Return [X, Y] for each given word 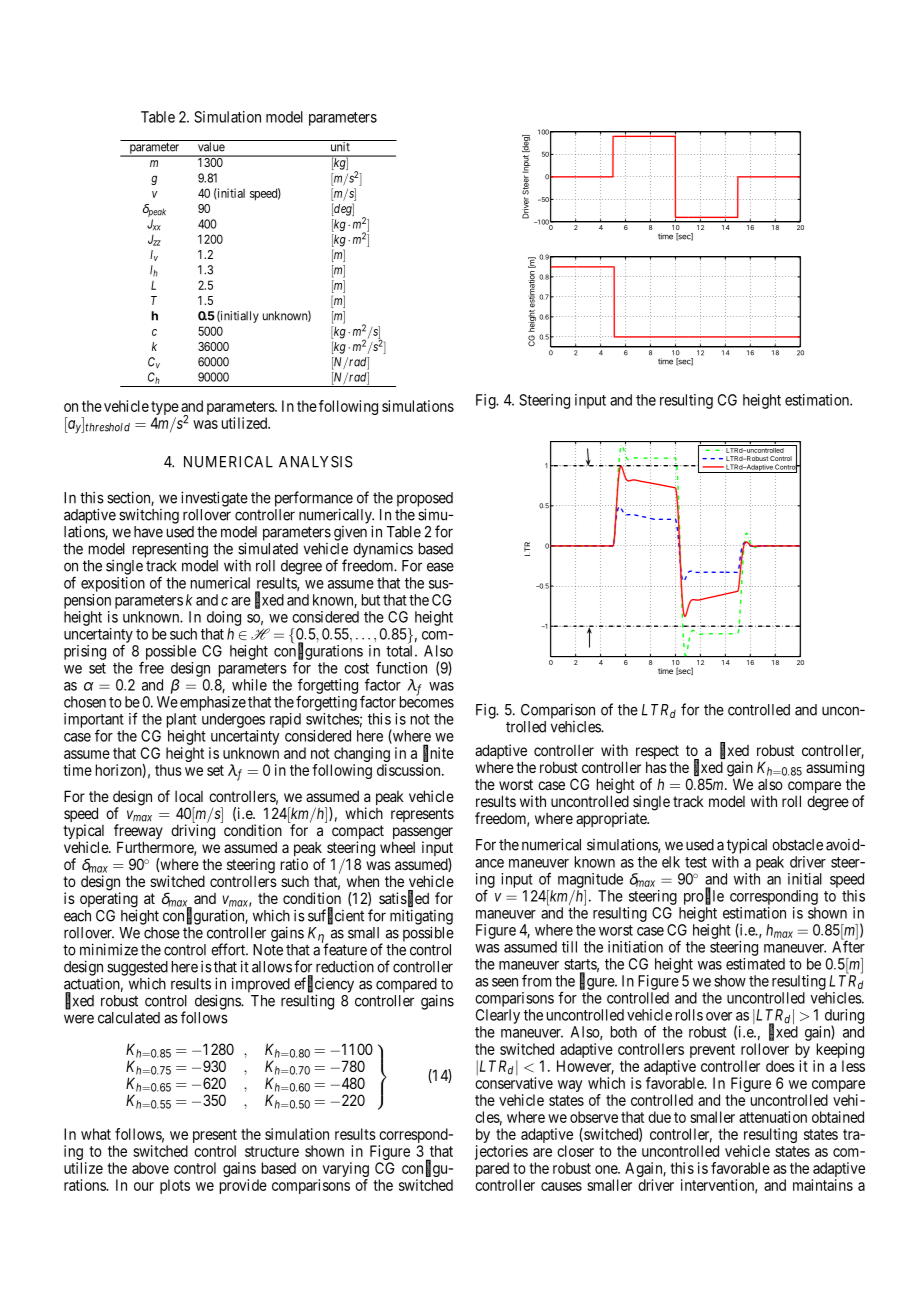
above [150, 1168]
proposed [425, 500]
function [401, 667]
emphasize [213, 703]
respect [657, 753]
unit [340, 146]
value [210, 146]
